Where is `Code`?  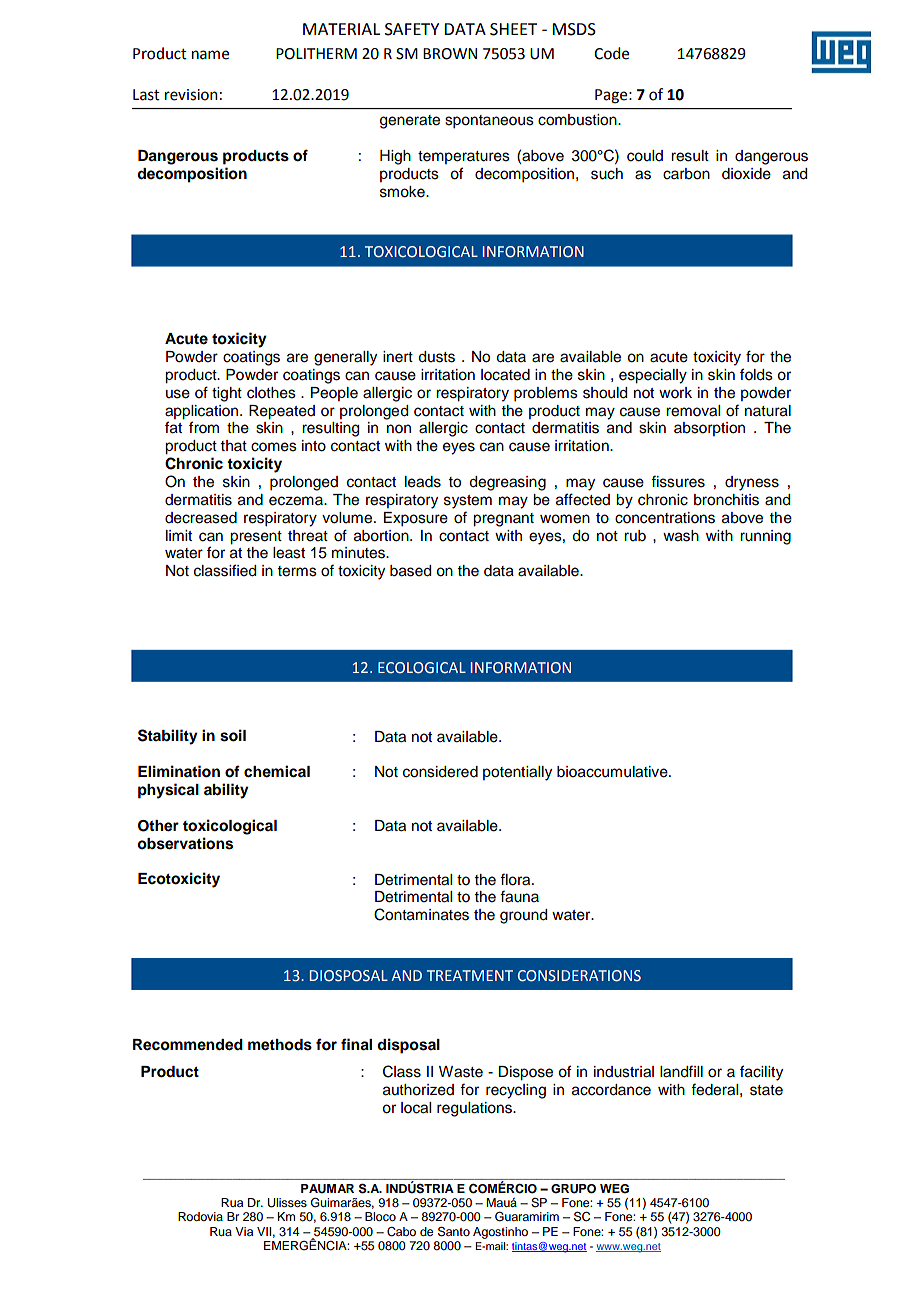
Code is located at coordinates (611, 53).
